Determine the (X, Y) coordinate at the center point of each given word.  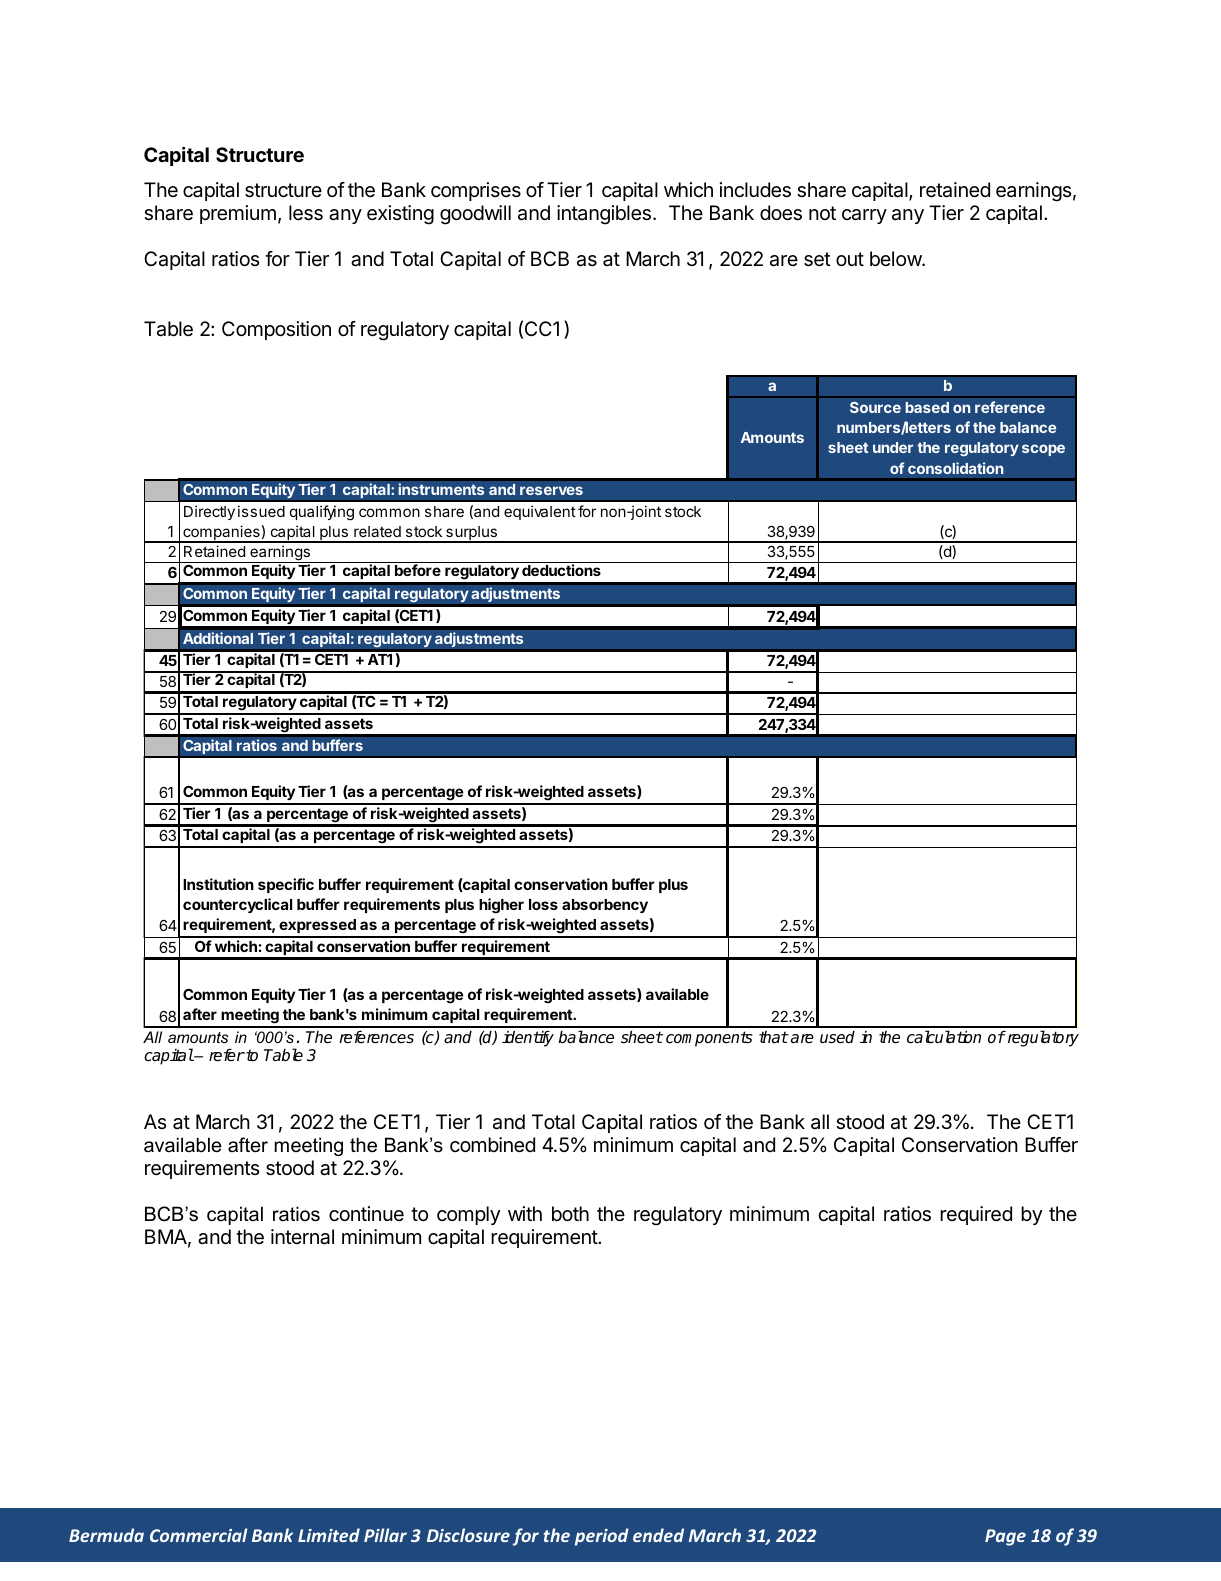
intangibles (604, 215)
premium (238, 214)
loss (543, 904)
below (896, 258)
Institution (218, 884)
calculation (944, 1037)
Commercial (198, 1535)
